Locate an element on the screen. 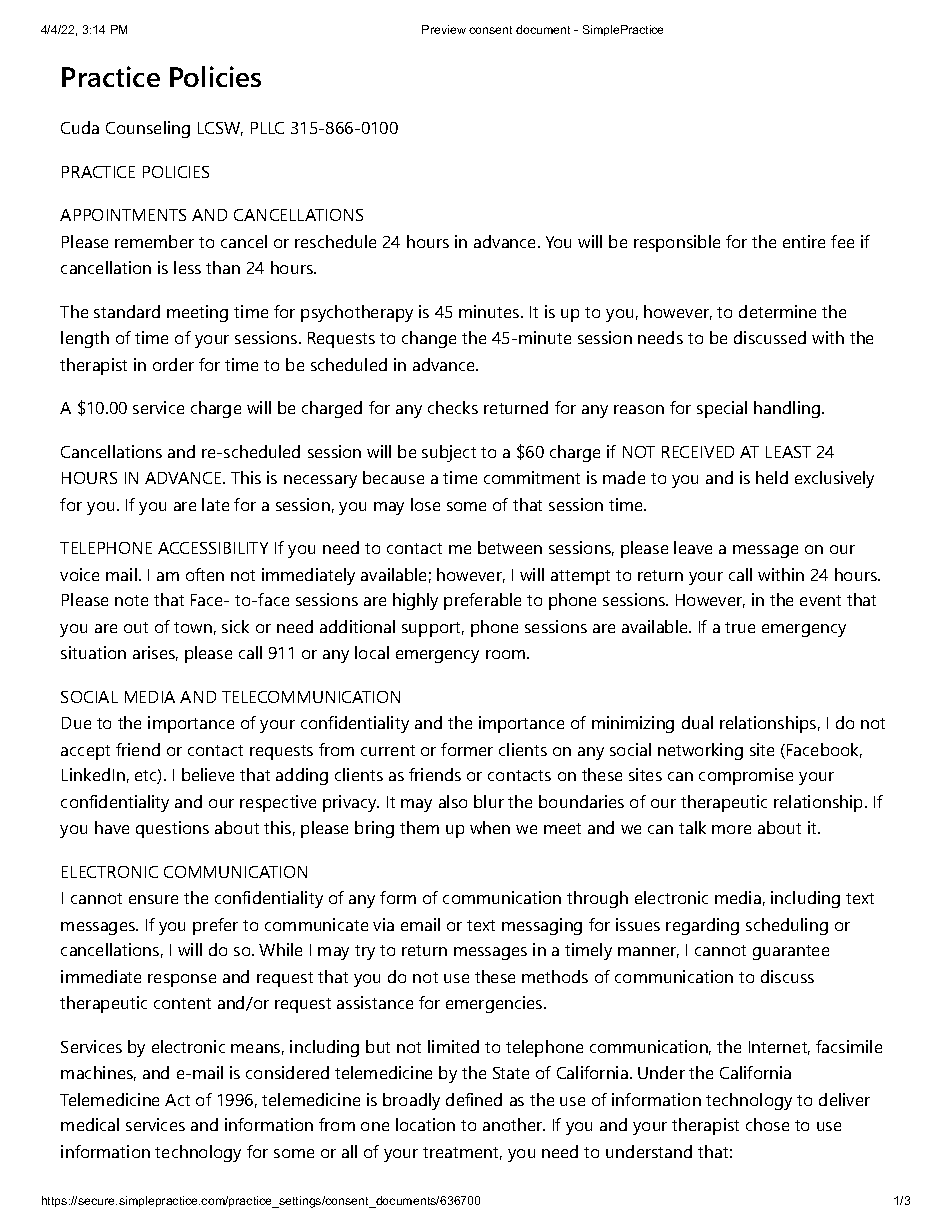 The image size is (952, 1232). entire is located at coordinates (804, 241).
